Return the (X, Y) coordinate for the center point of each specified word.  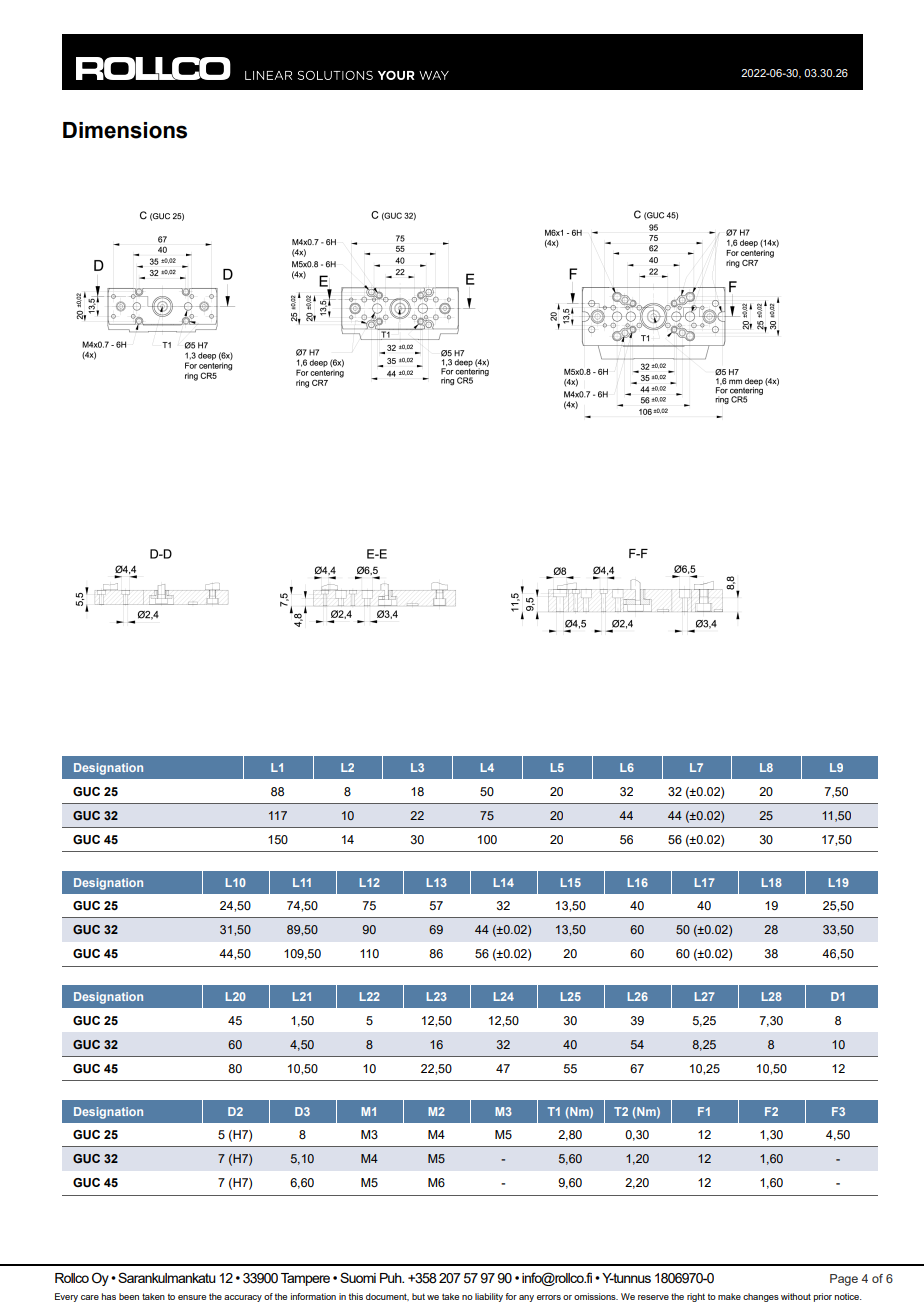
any (526, 1298)
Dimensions (125, 130)
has (109, 1296)
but (418, 1296)
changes (761, 1297)
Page (844, 1280)
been (129, 1296)
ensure (192, 1297)
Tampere (305, 1279)
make (729, 1296)
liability (489, 1297)
